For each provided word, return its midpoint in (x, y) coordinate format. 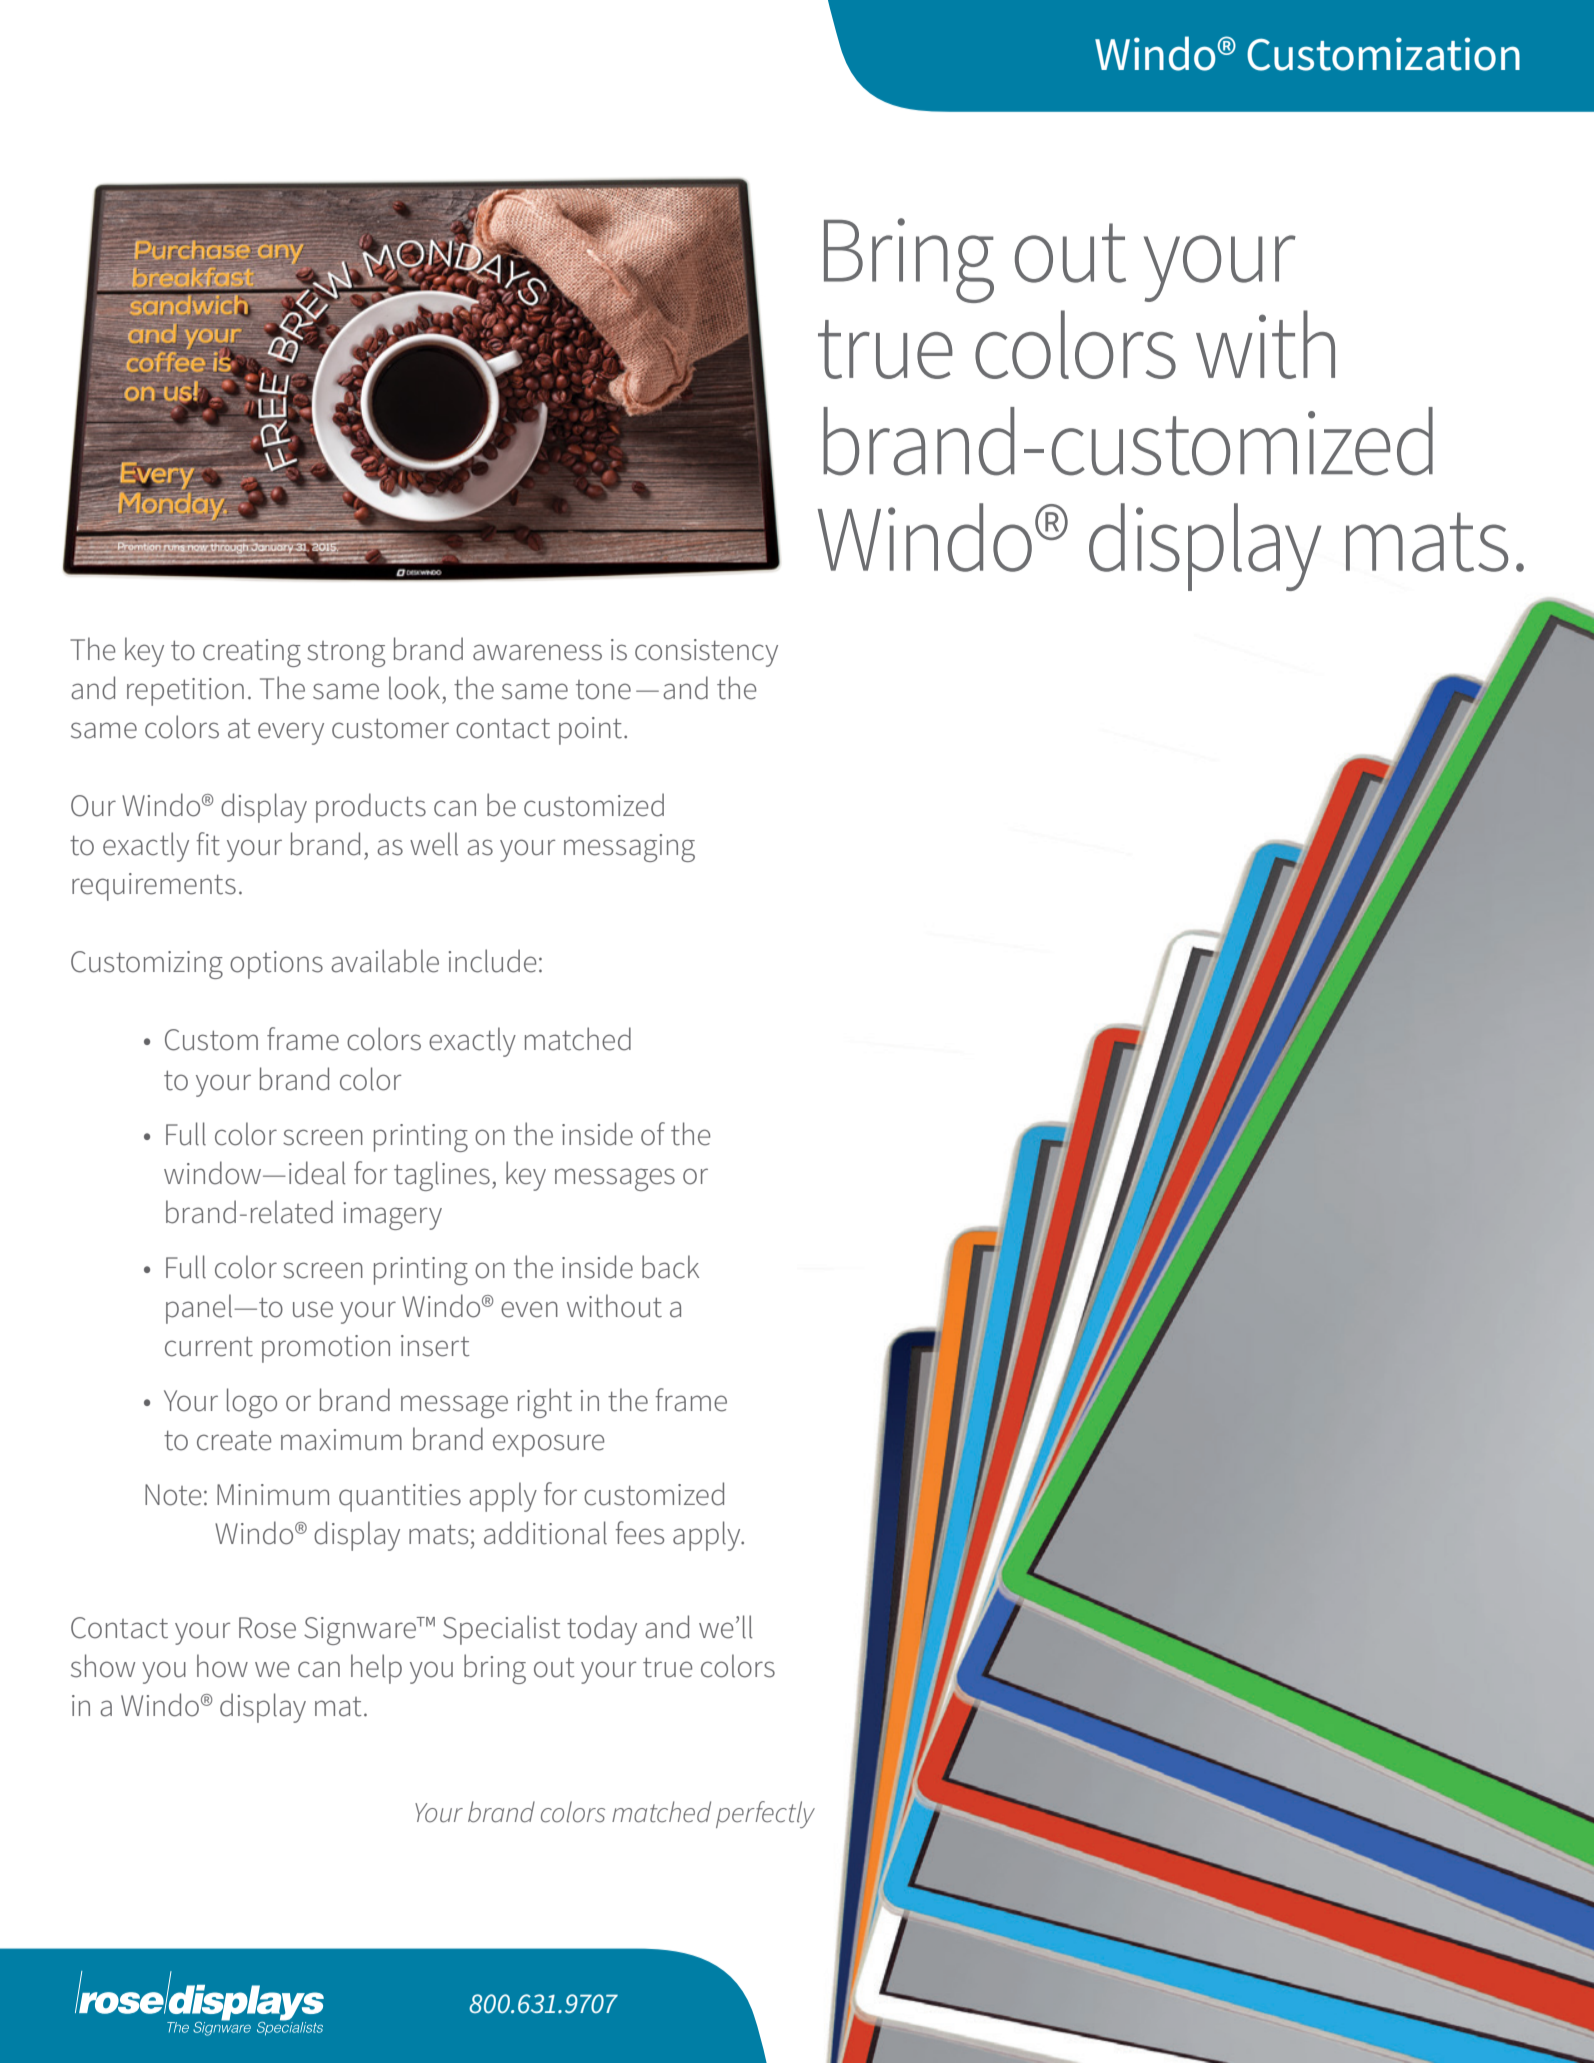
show (103, 1666)
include (492, 961)
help (376, 1669)
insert (435, 1346)
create (234, 1441)
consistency (706, 653)
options (276, 965)
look (414, 688)
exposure (548, 1445)
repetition (185, 692)
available (385, 961)
